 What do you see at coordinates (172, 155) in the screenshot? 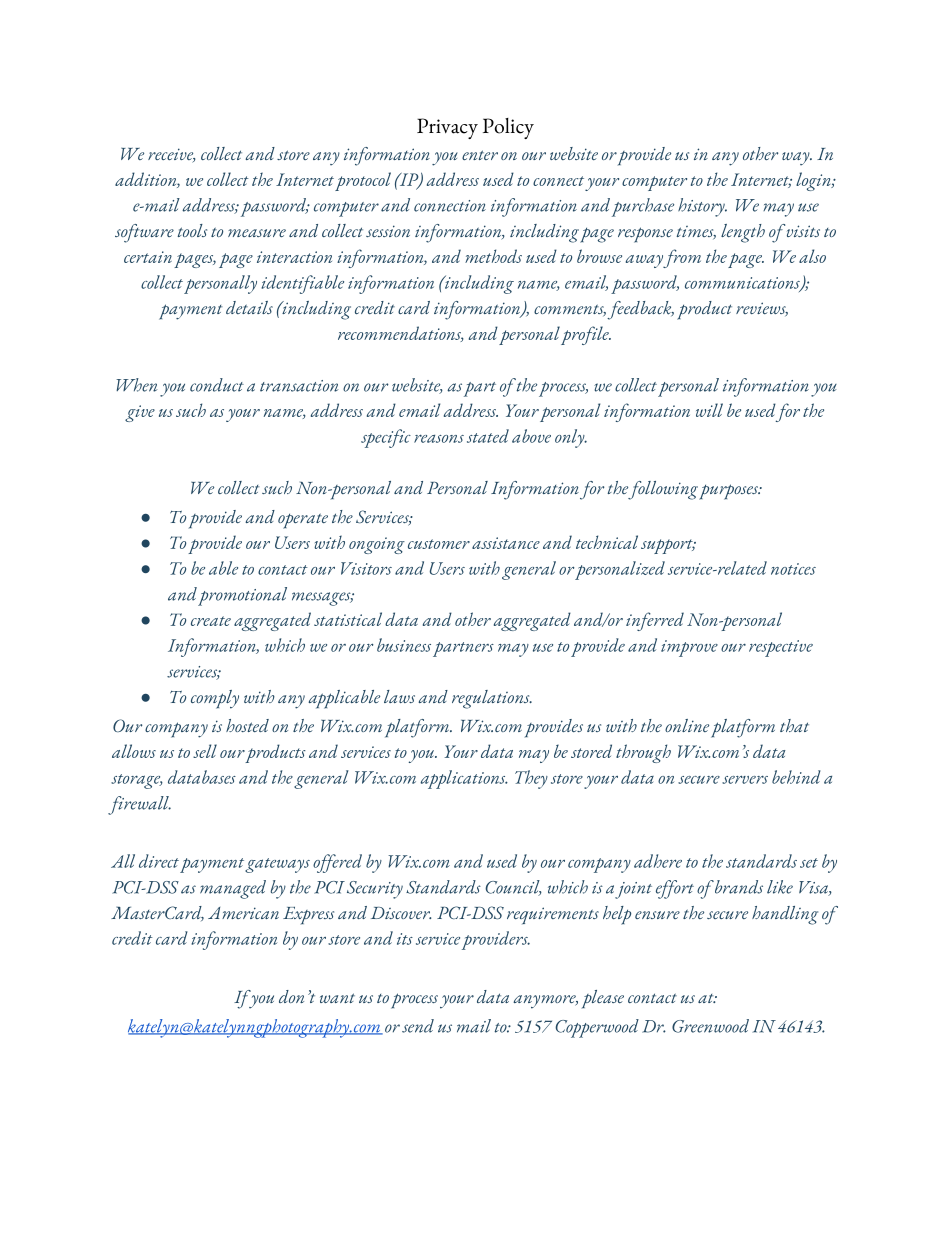
I see `receive` at bounding box center [172, 155].
